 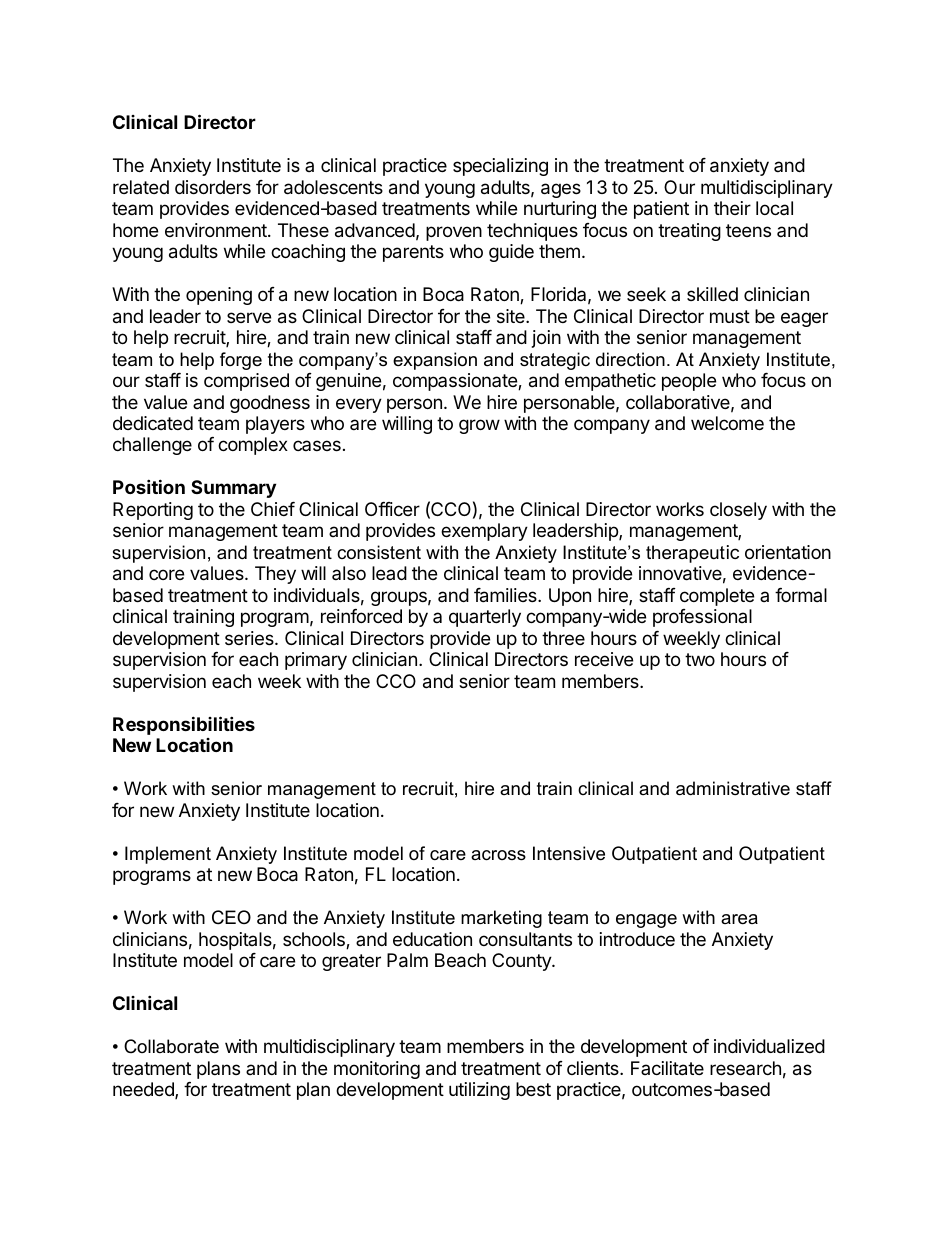 I want to click on Collaborate, so click(x=171, y=1046).
